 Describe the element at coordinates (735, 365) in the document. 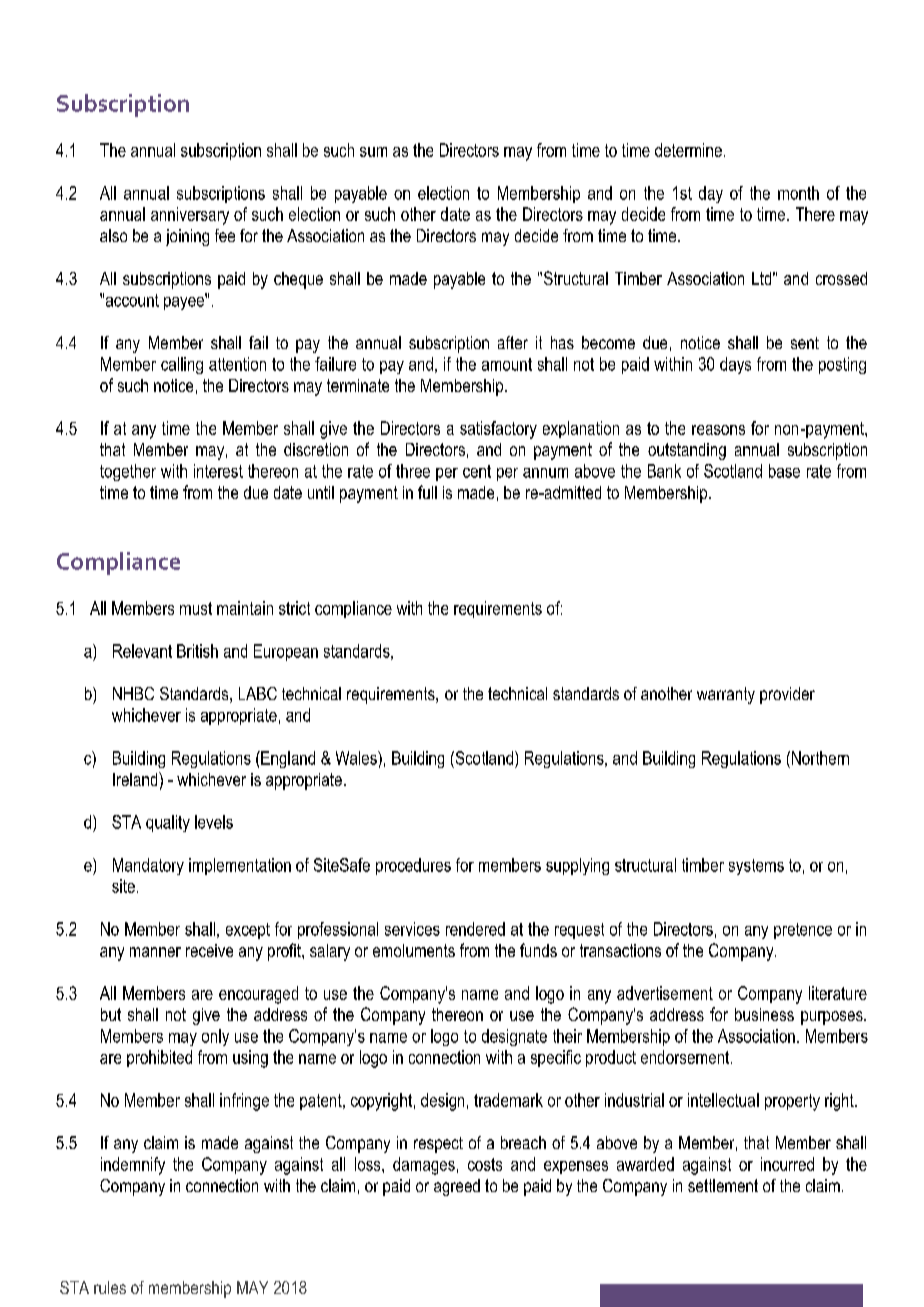

I see `days` at that location.
